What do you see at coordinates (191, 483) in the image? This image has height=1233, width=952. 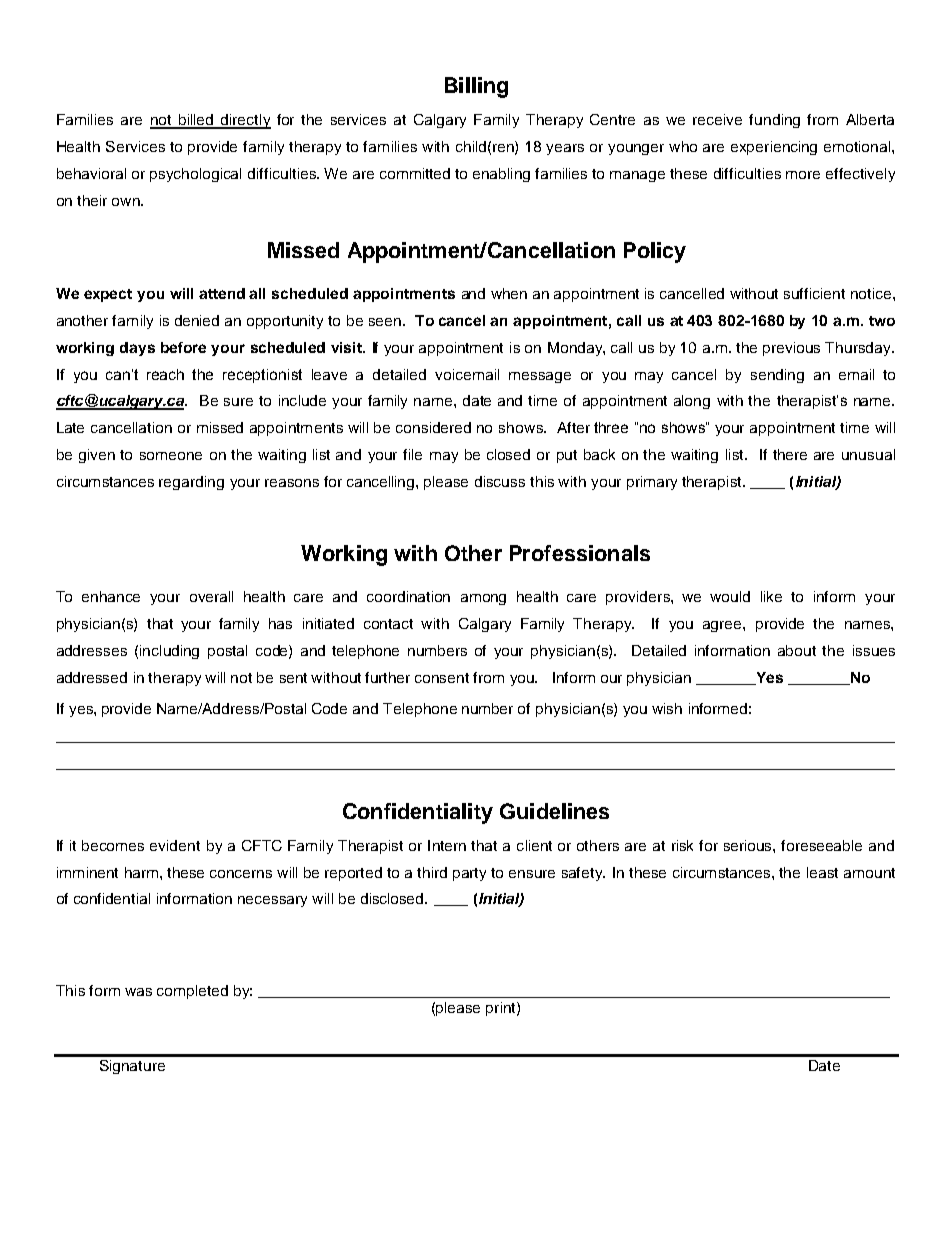 I see `regarding` at bounding box center [191, 483].
